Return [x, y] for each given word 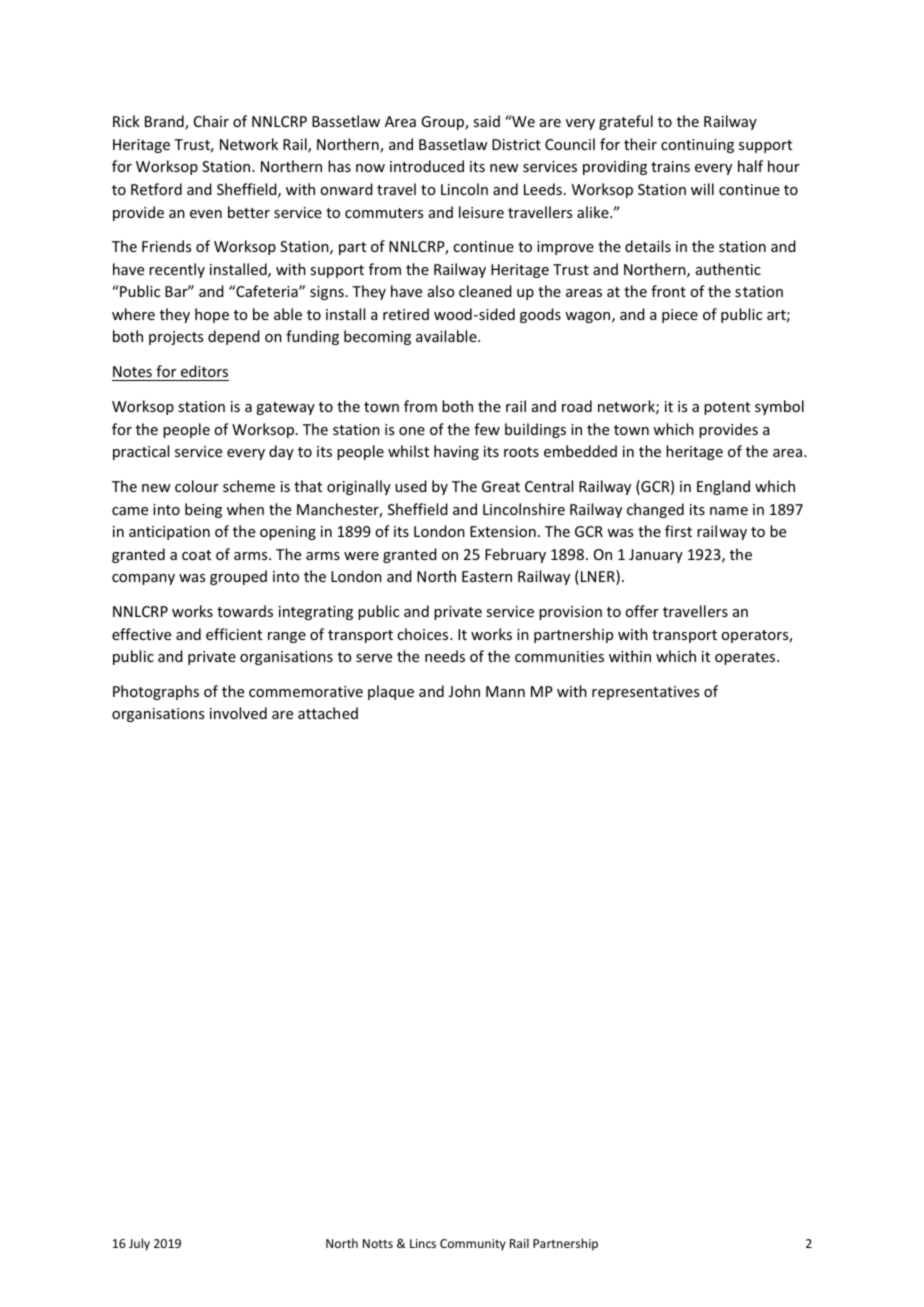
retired [406, 314]
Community [473, 1245]
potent [727, 408]
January [656, 556]
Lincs [423, 1243]
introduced [427, 166]
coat [196, 555]
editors [204, 373]
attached [328, 713]
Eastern [487, 576]
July [139, 1244]
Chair [211, 121]
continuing [697, 146]
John [464, 691]
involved [238, 713]
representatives [645, 693]
